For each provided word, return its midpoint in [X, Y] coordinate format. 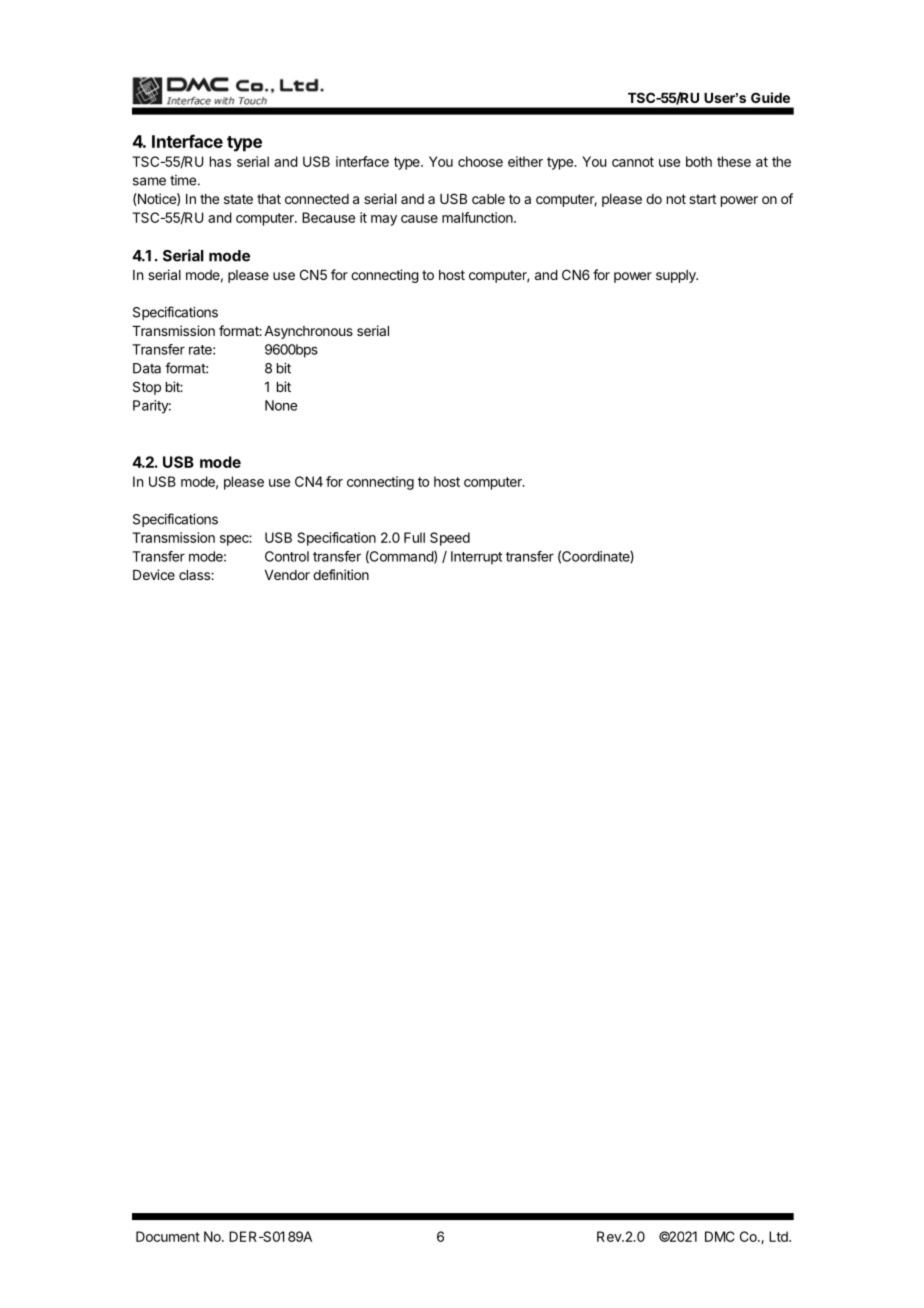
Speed [450, 539]
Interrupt [476, 558]
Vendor [287, 575]
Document [168, 1236]
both [699, 161]
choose [480, 161]
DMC [720, 1236]
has [220, 161]
